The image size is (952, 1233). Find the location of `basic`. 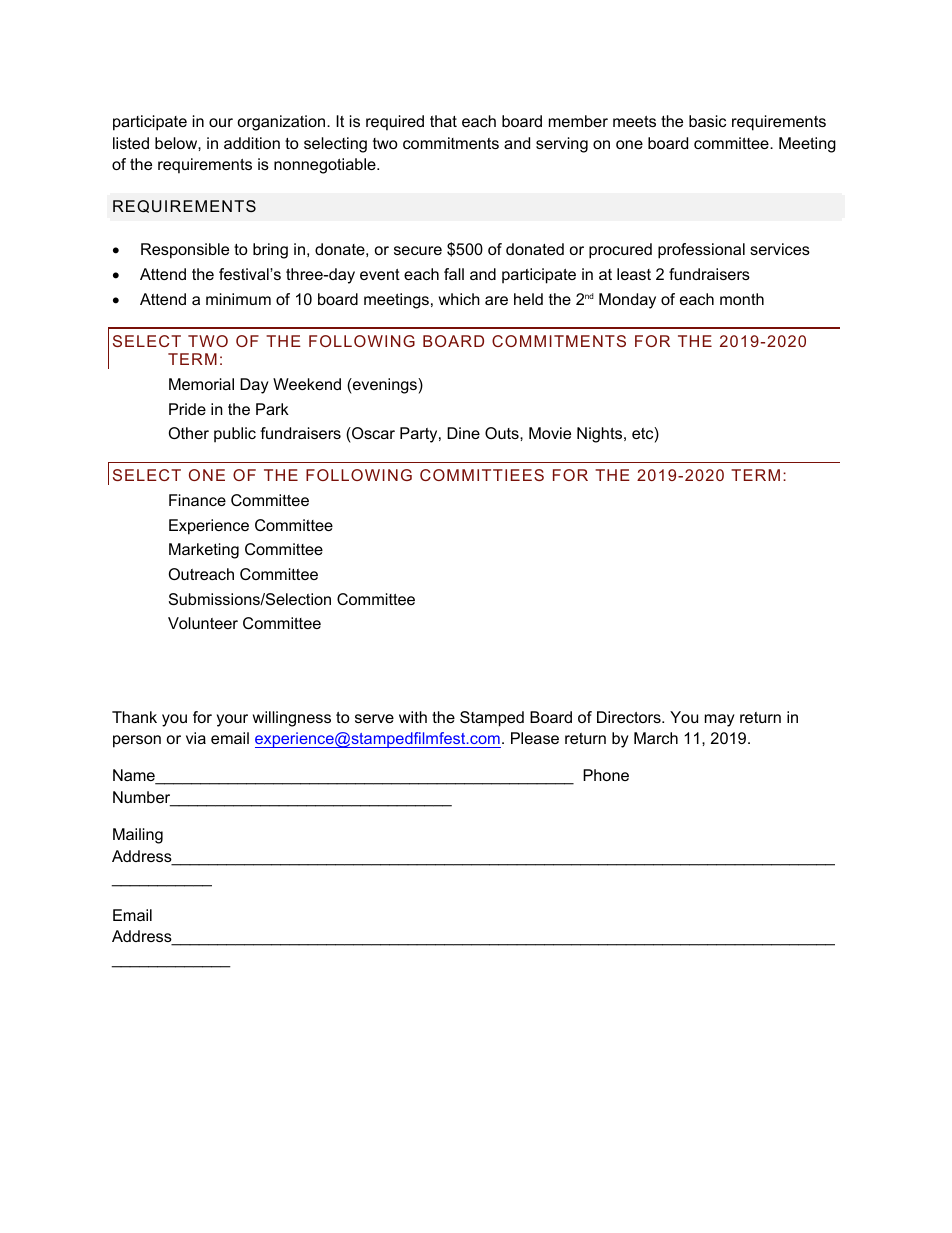

basic is located at coordinates (707, 121).
